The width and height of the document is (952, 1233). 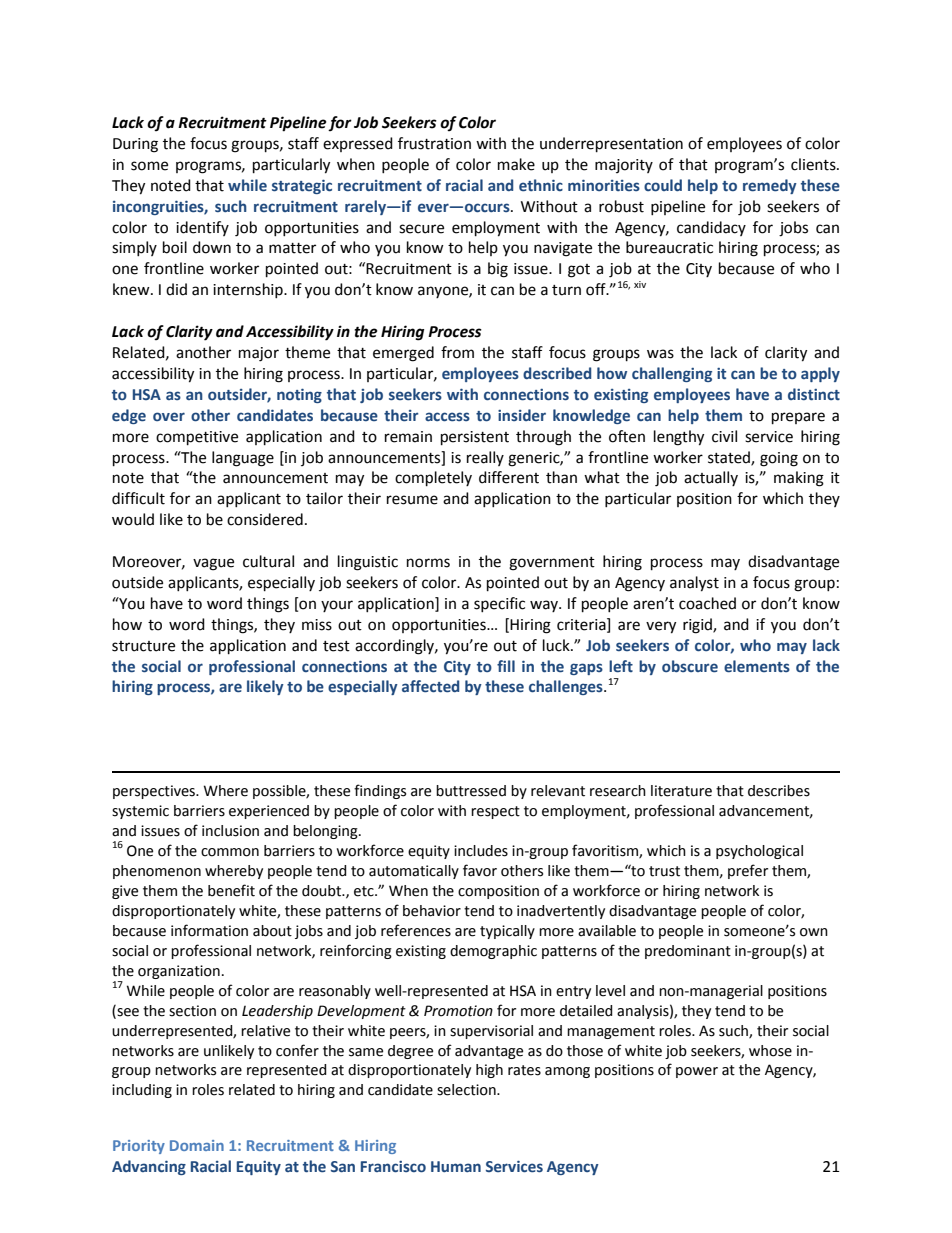 I want to click on language, so click(x=243, y=459).
